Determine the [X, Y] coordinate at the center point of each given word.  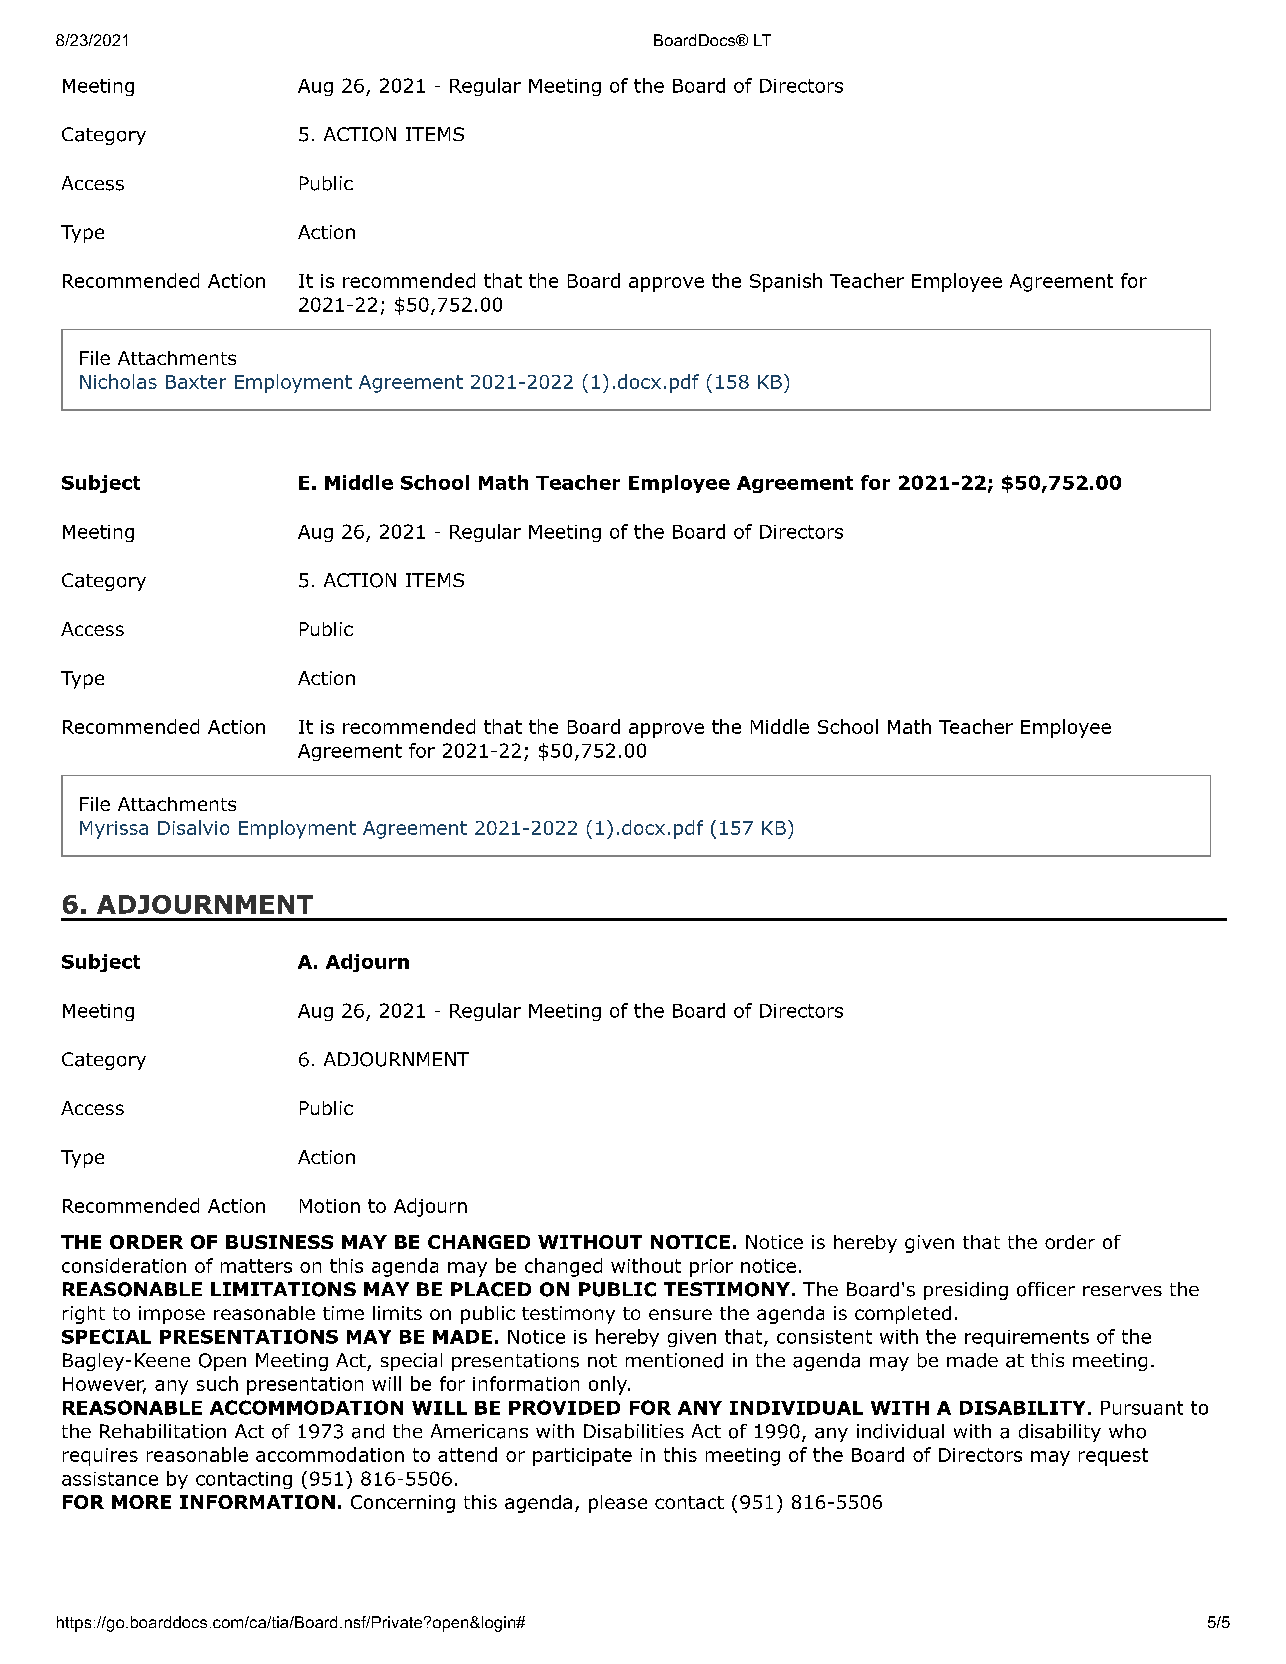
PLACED [491, 1289]
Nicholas [118, 381]
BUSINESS [279, 1242]
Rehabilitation [163, 1431]
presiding [966, 1291]
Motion [330, 1206]
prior [711, 1268]
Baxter [196, 382]
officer [1046, 1289]
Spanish [786, 282]
